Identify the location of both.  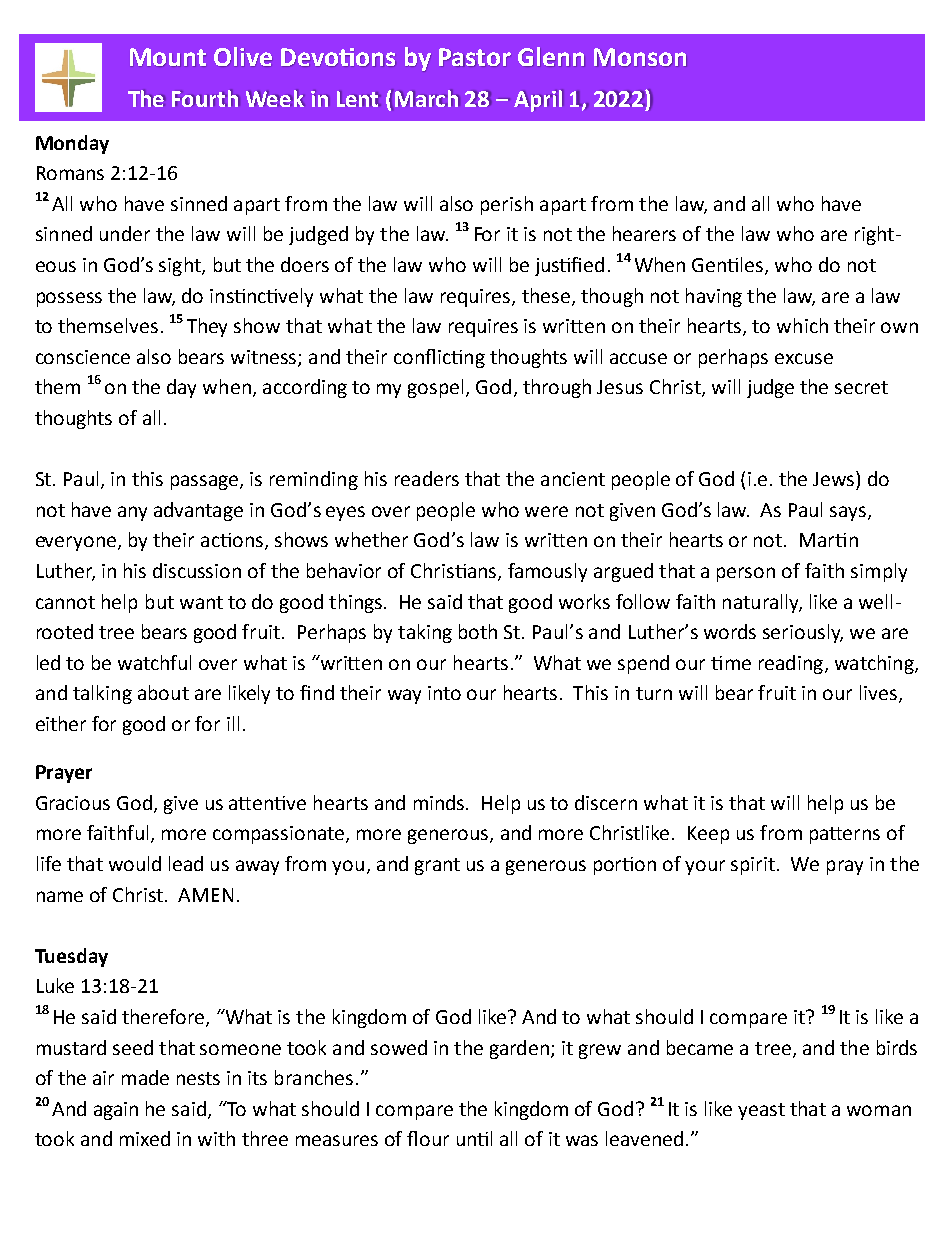
(478, 631).
